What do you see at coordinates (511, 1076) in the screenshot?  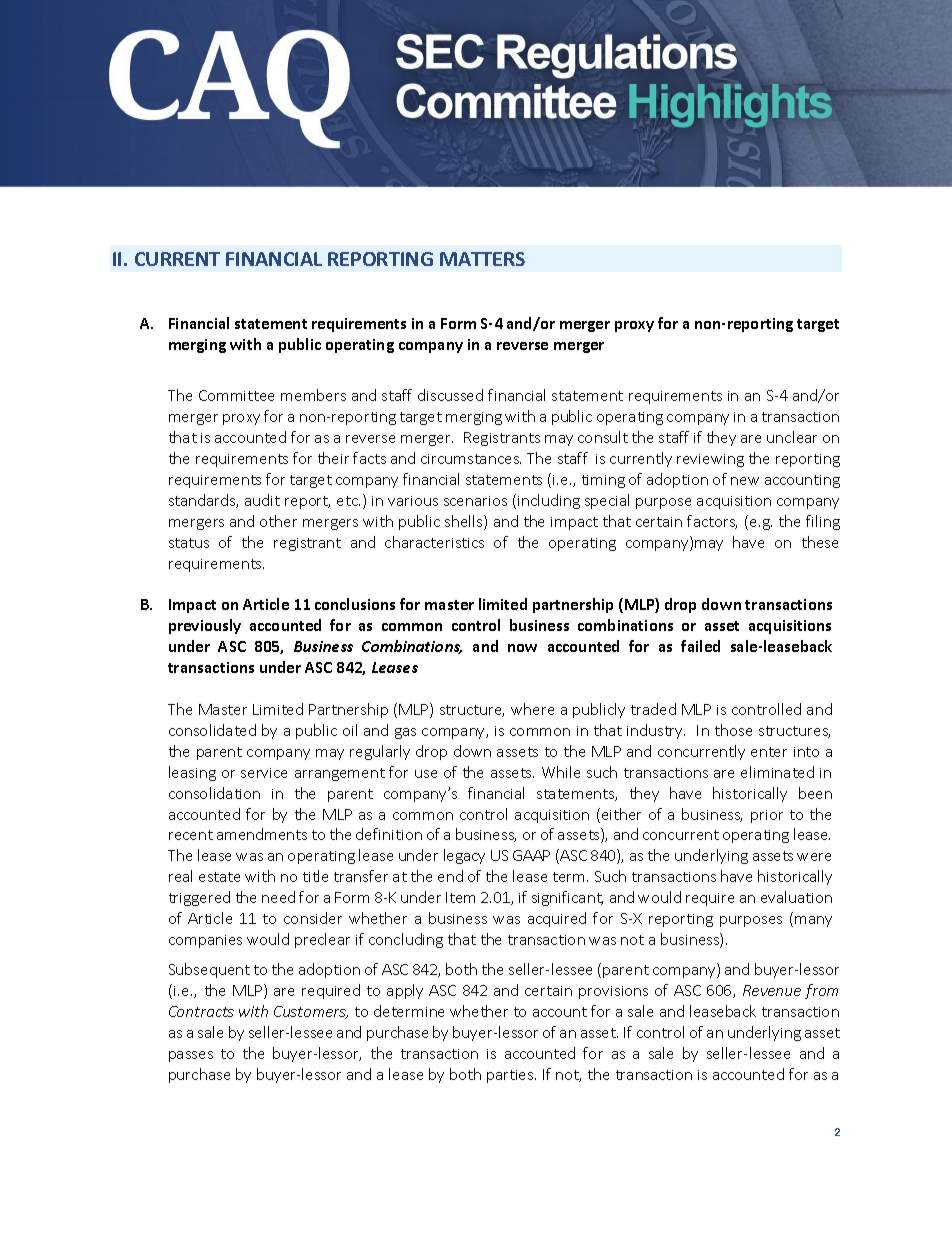 I see `parties` at bounding box center [511, 1076].
